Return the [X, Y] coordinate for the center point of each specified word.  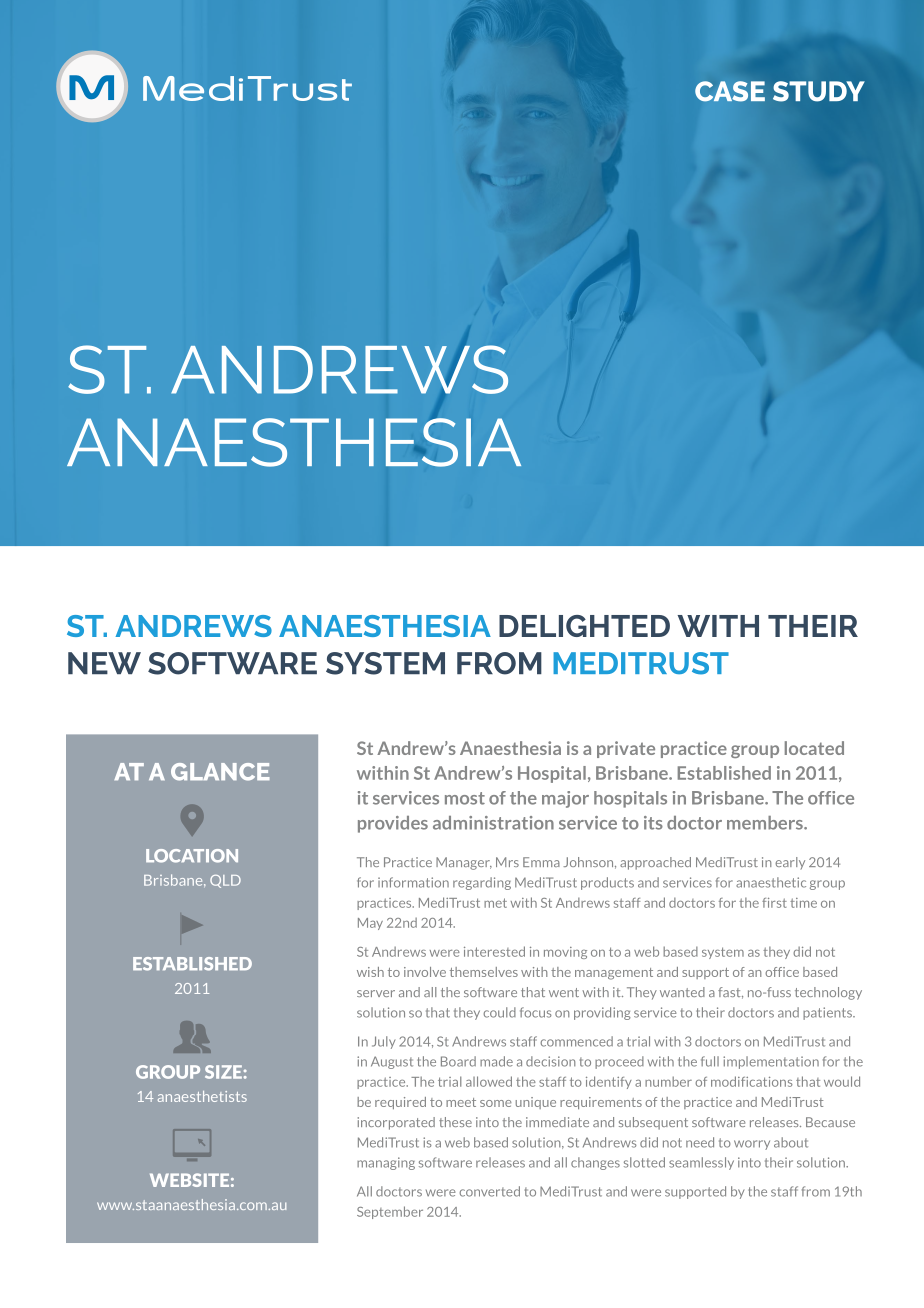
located [814, 748]
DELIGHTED [584, 626]
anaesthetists [202, 1096]
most [465, 798]
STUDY [819, 91]
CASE [730, 91]
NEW [104, 663]
